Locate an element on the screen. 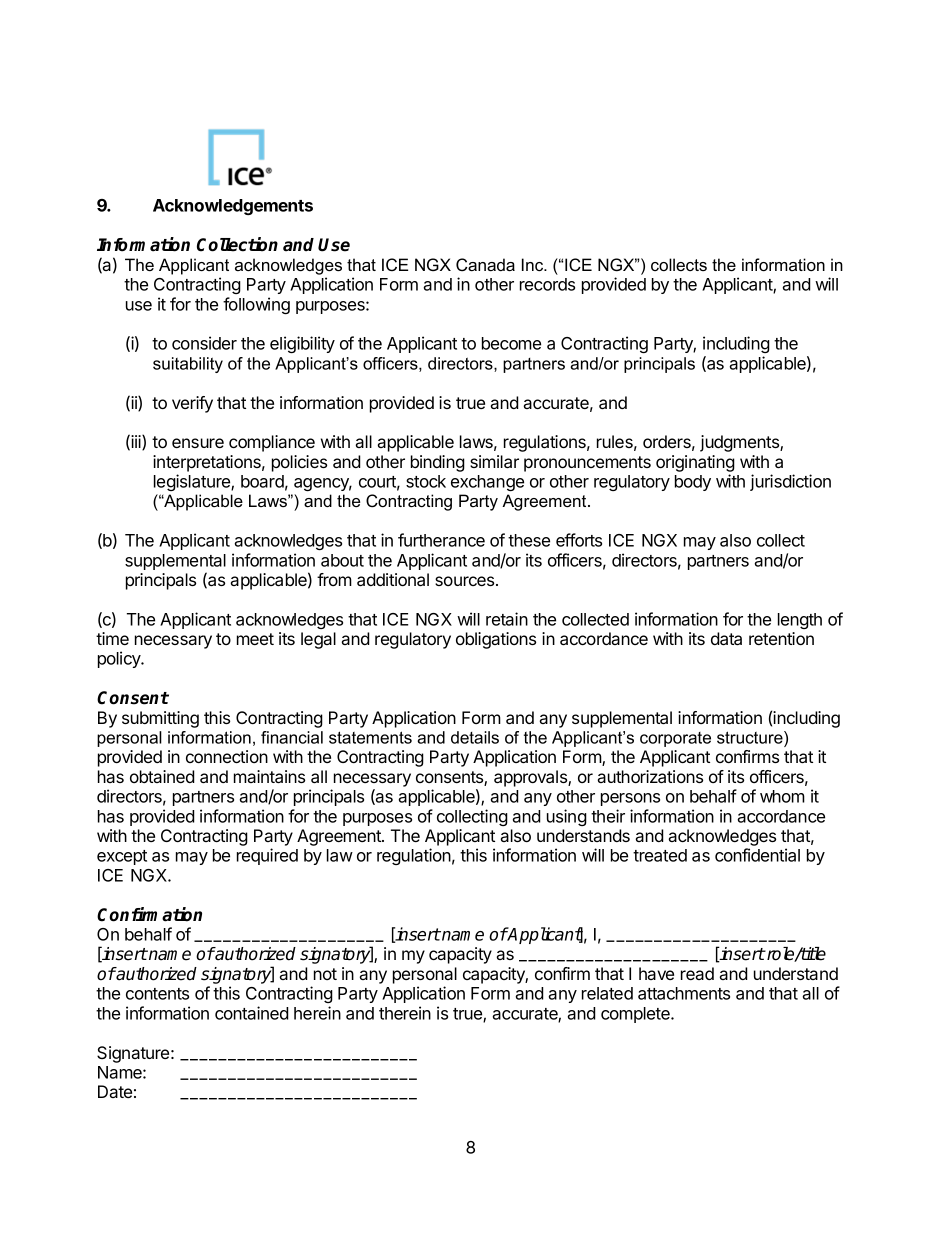 The width and height of the screenshot is (952, 1233). meet is located at coordinates (255, 639).
